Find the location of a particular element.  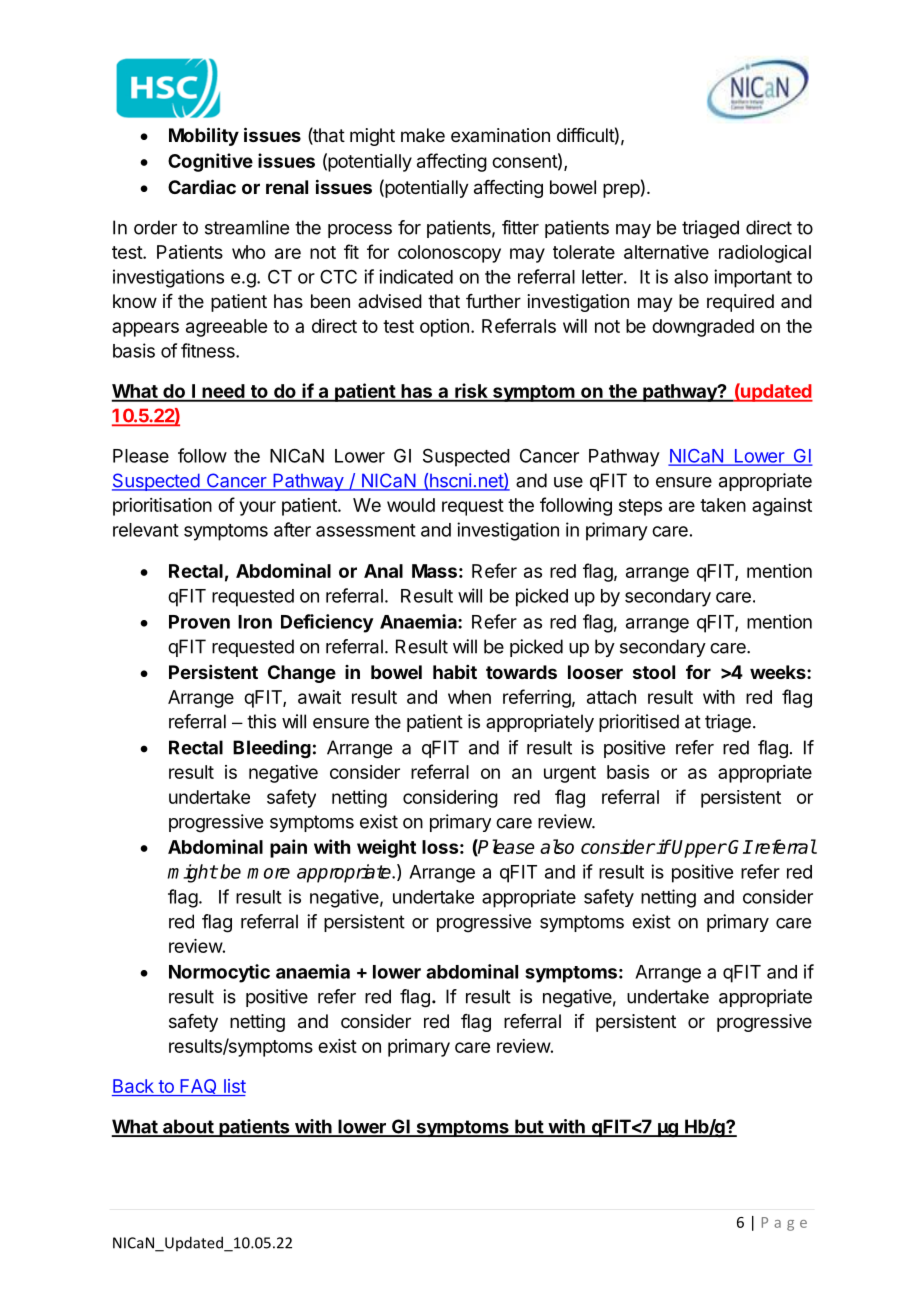

FAQ is located at coordinates (198, 1087).
